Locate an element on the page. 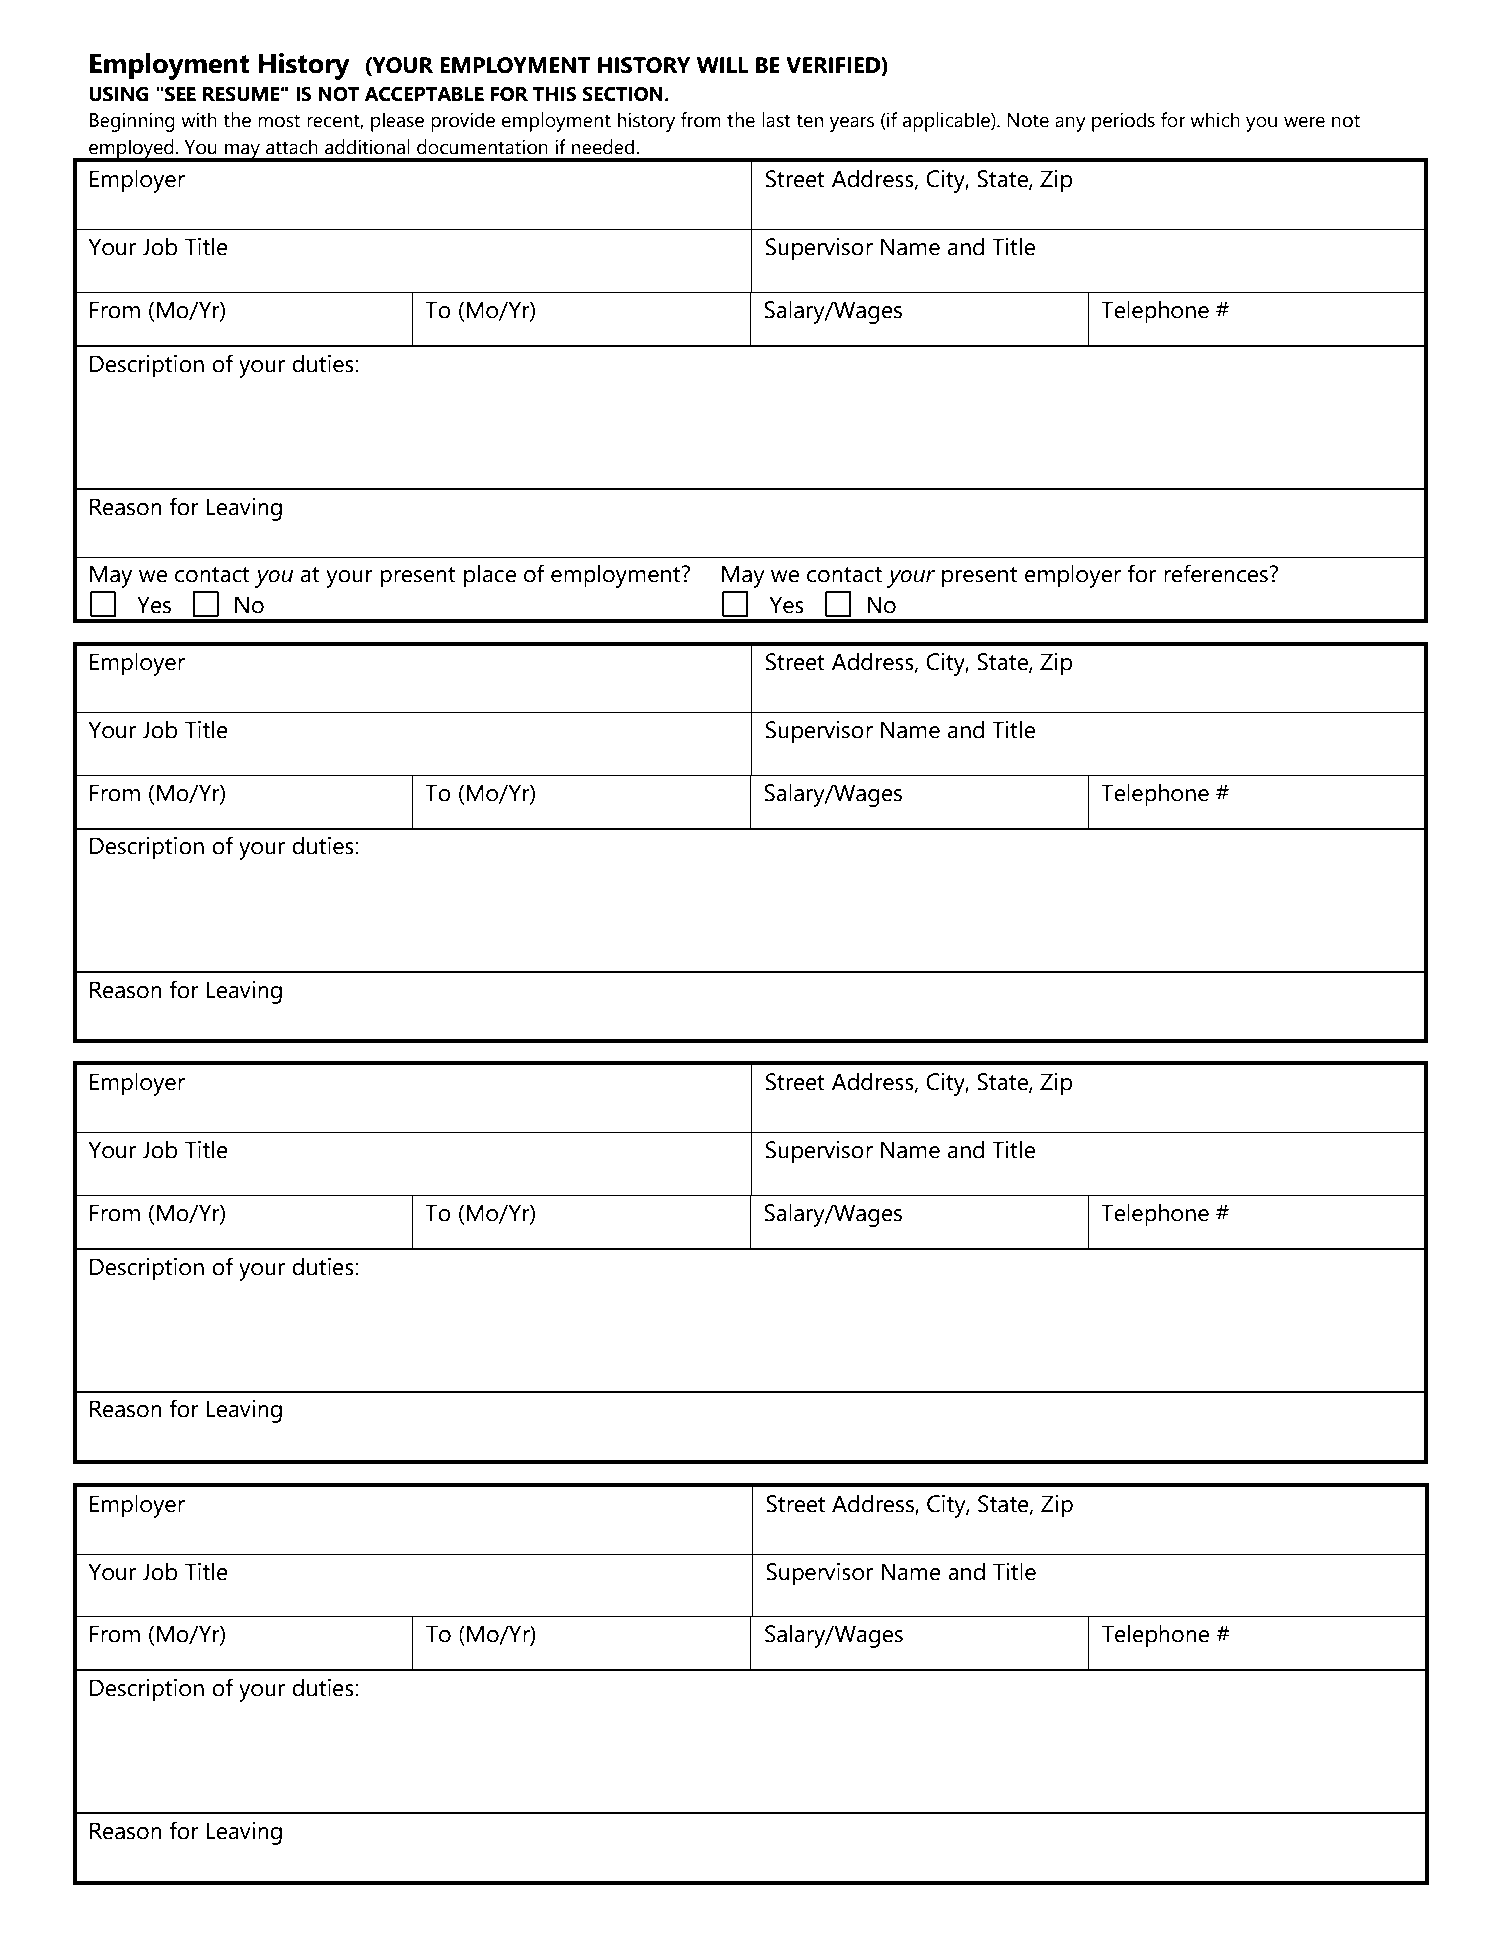 The width and height of the page is (1504, 1947). needed is located at coordinates (604, 147).
